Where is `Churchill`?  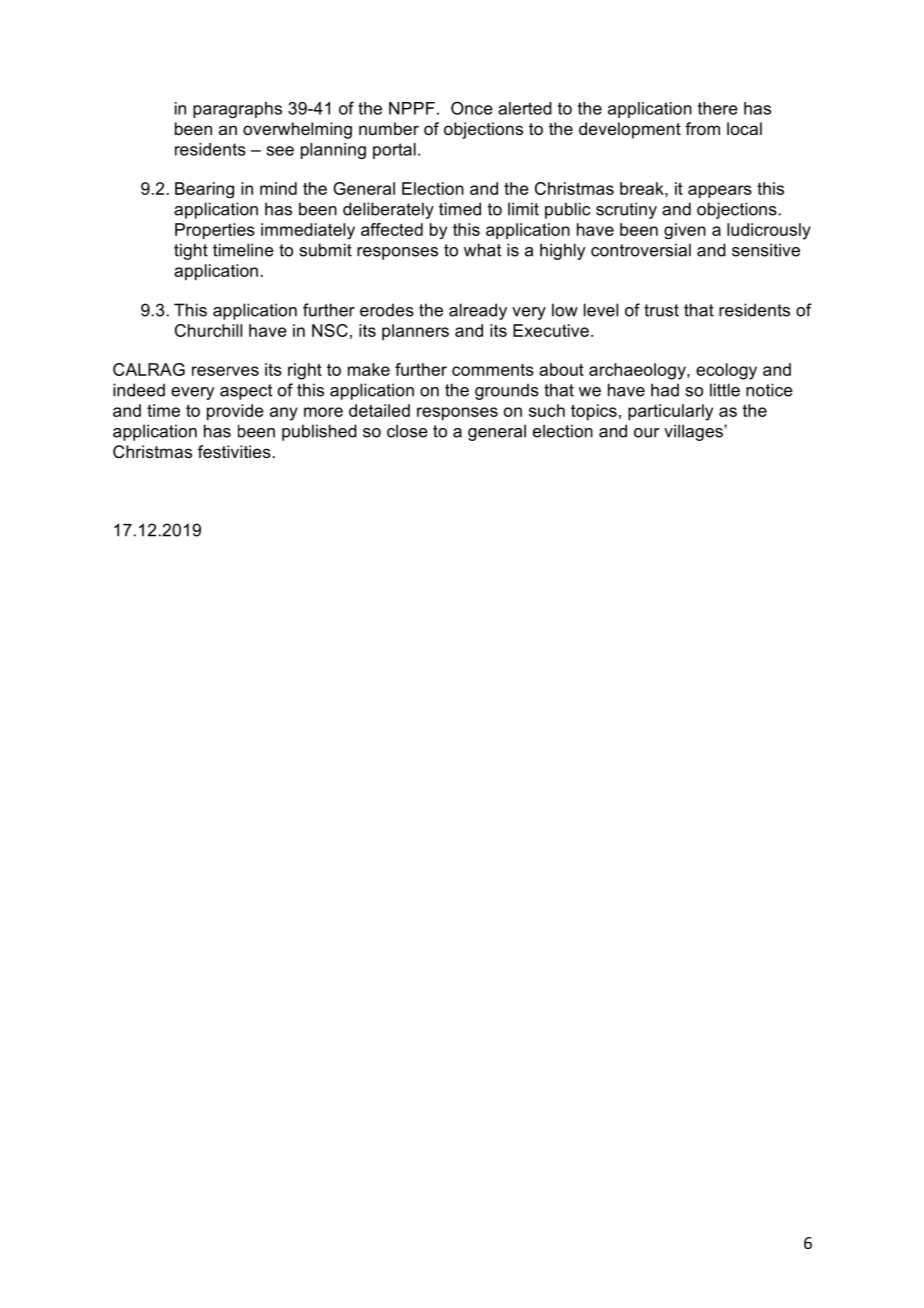
Churchill is located at coordinates (208, 330).
